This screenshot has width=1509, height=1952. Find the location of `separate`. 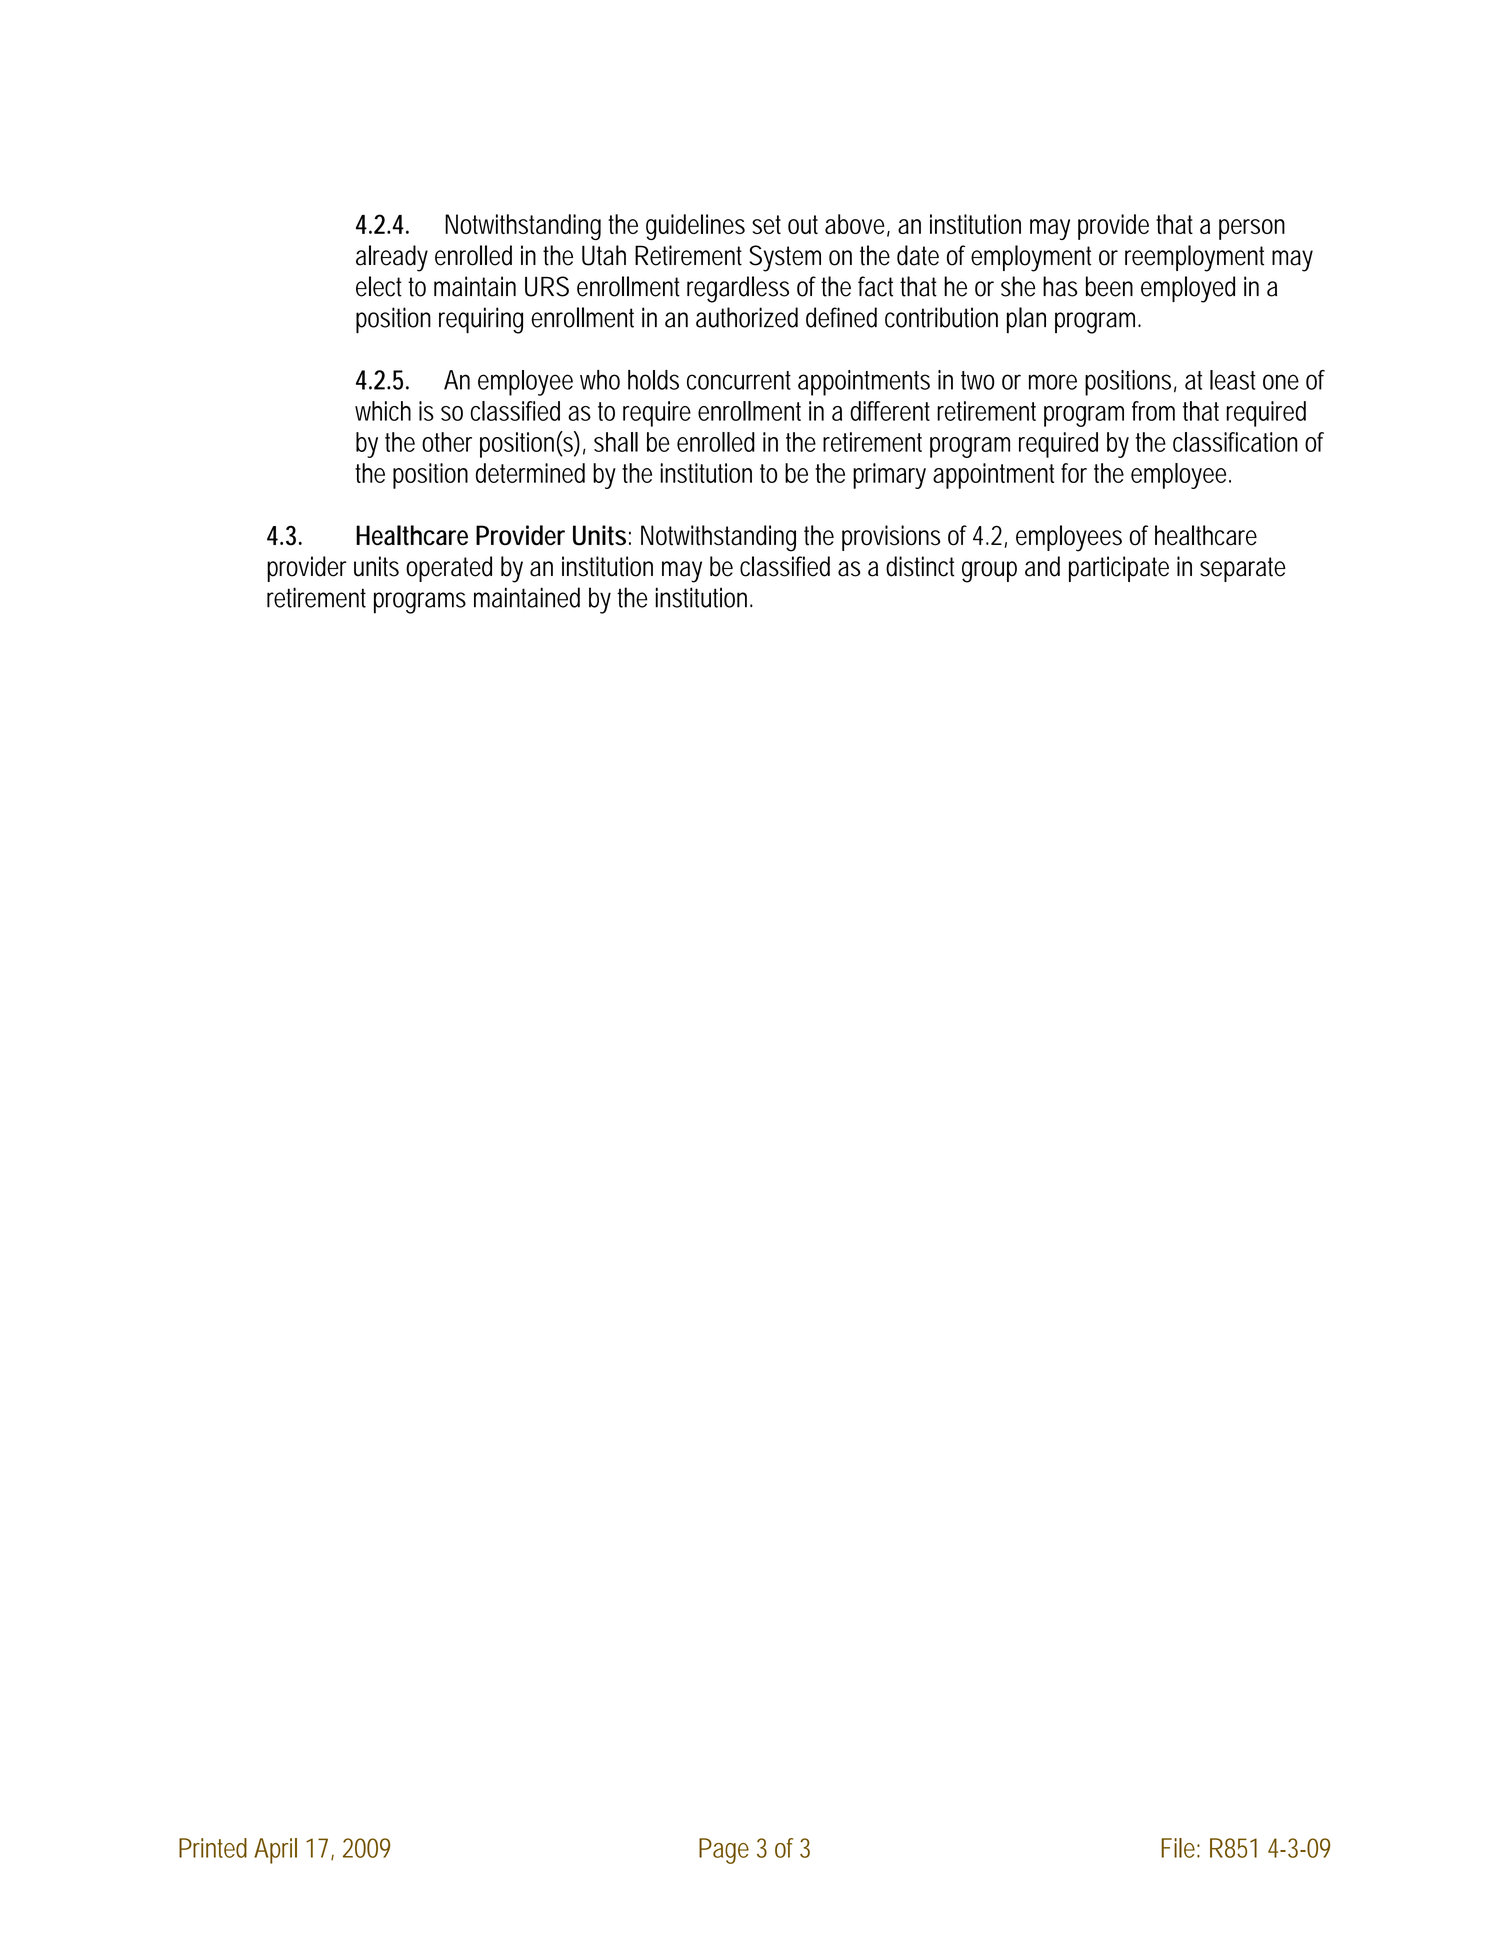

separate is located at coordinates (1243, 569).
